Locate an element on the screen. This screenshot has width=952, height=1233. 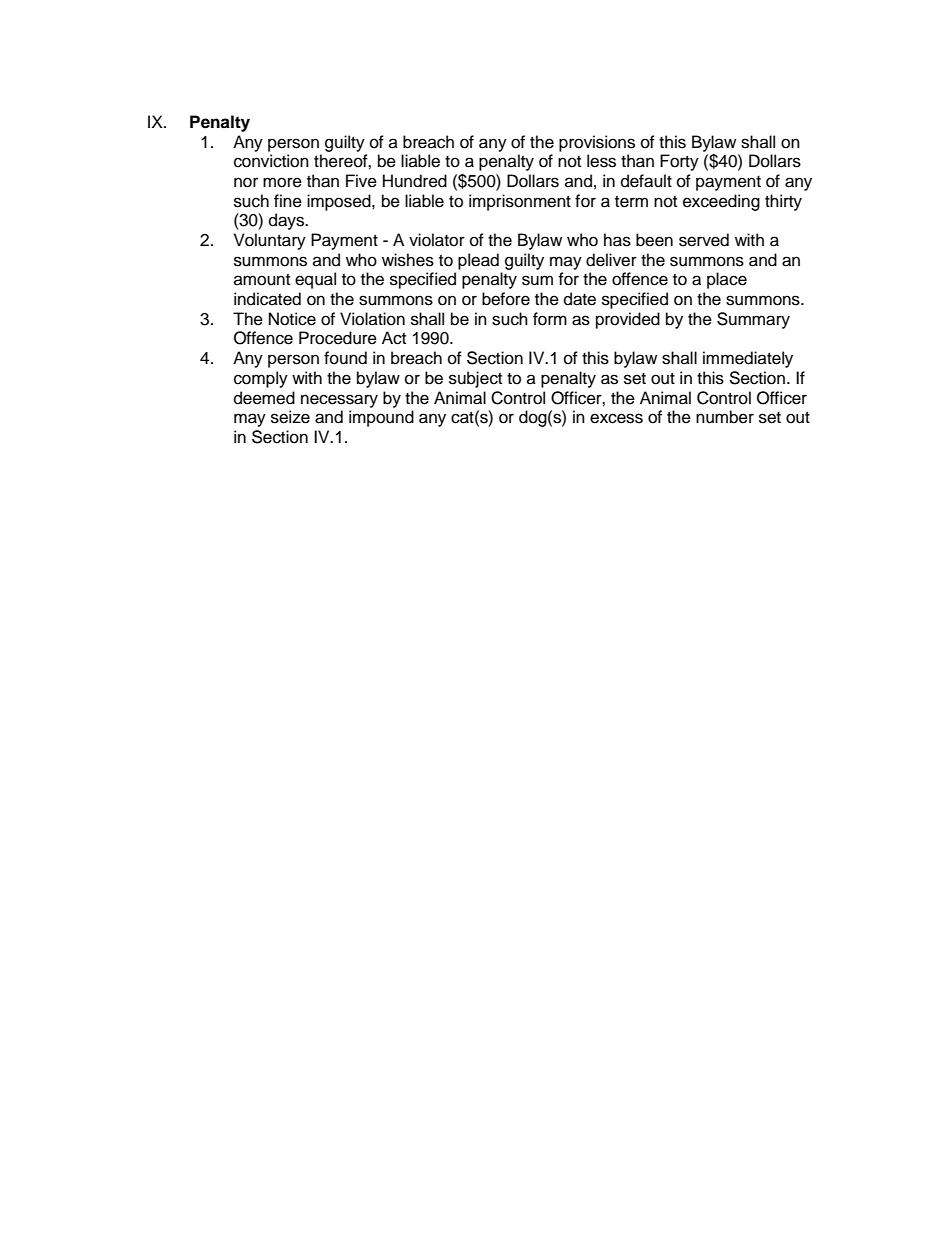
provisions is located at coordinates (597, 143).
